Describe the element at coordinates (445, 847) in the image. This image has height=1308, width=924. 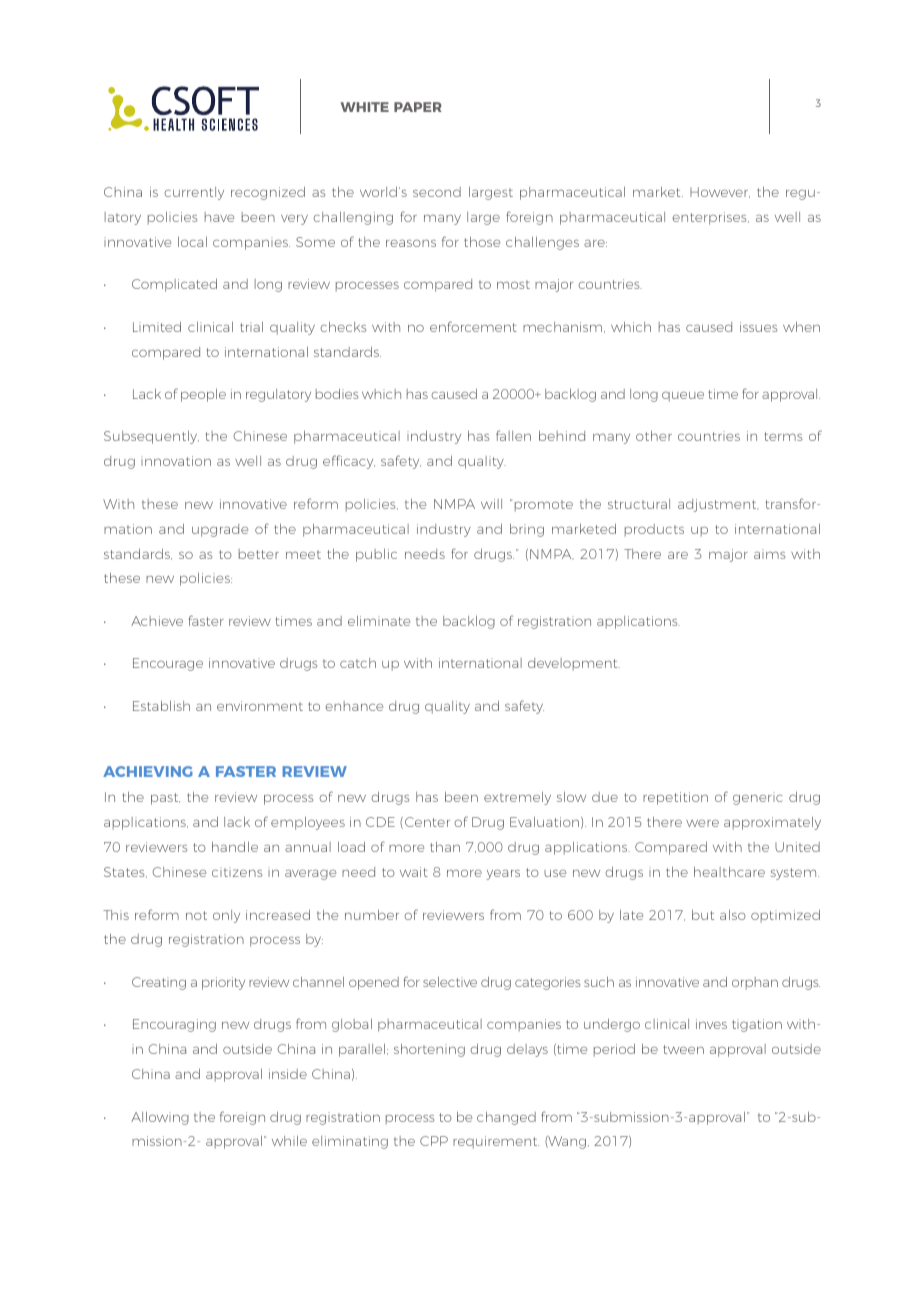
I see `than` at that location.
